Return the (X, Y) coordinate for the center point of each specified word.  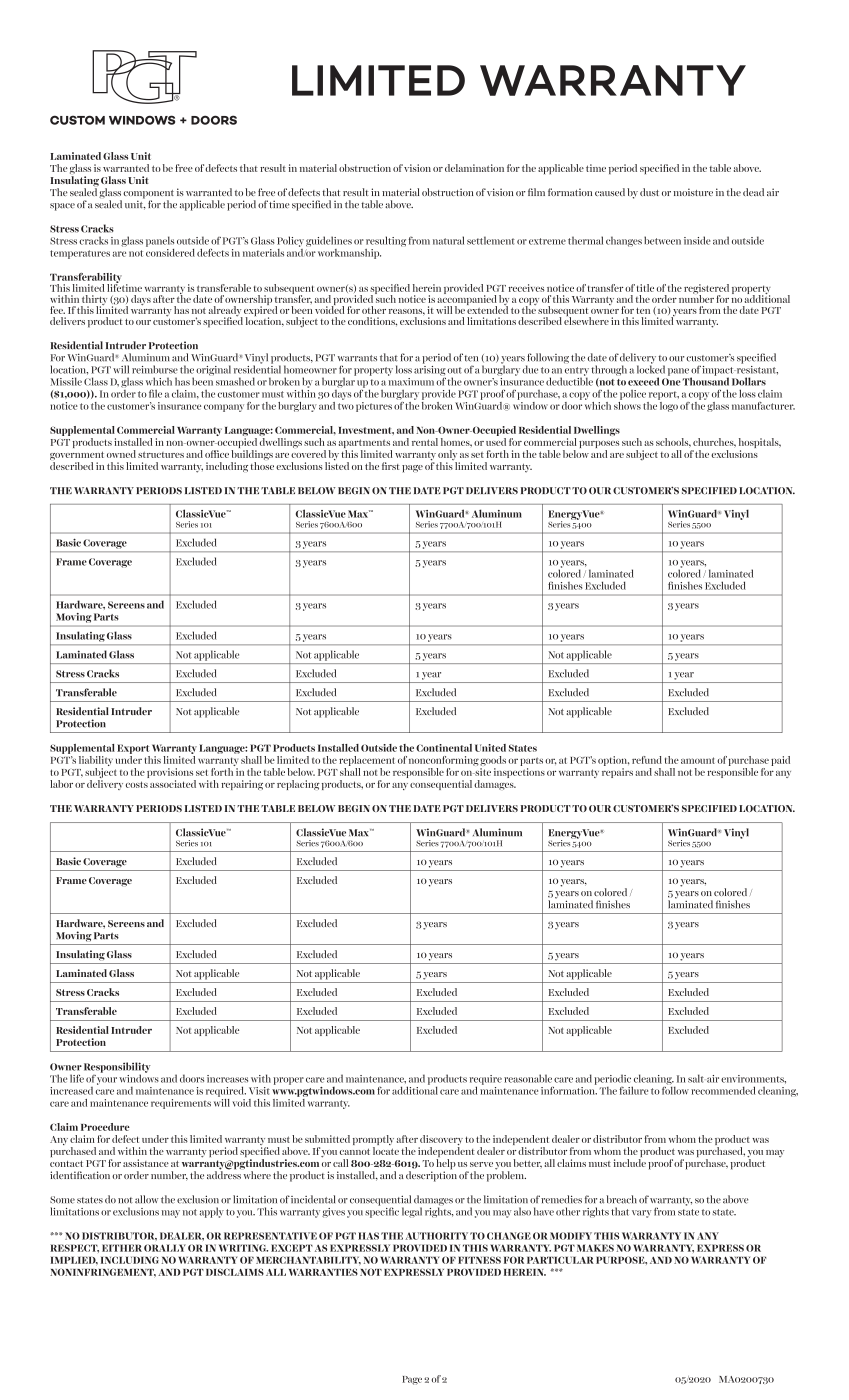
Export (133, 749)
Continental (444, 748)
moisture (693, 192)
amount (698, 760)
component (148, 195)
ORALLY (165, 1248)
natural (448, 240)
